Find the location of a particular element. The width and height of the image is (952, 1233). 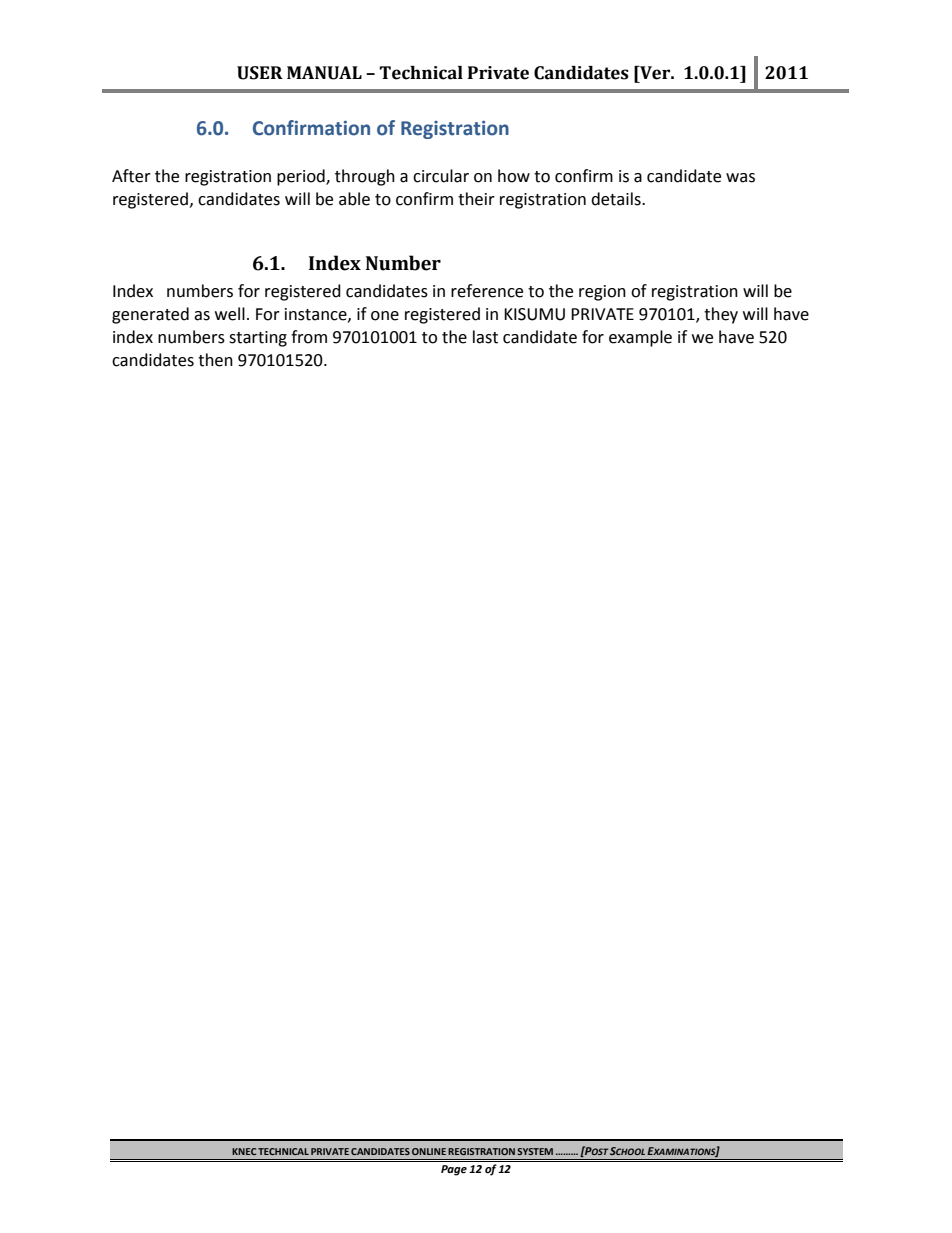

ONLINE is located at coordinates (429, 1151).
